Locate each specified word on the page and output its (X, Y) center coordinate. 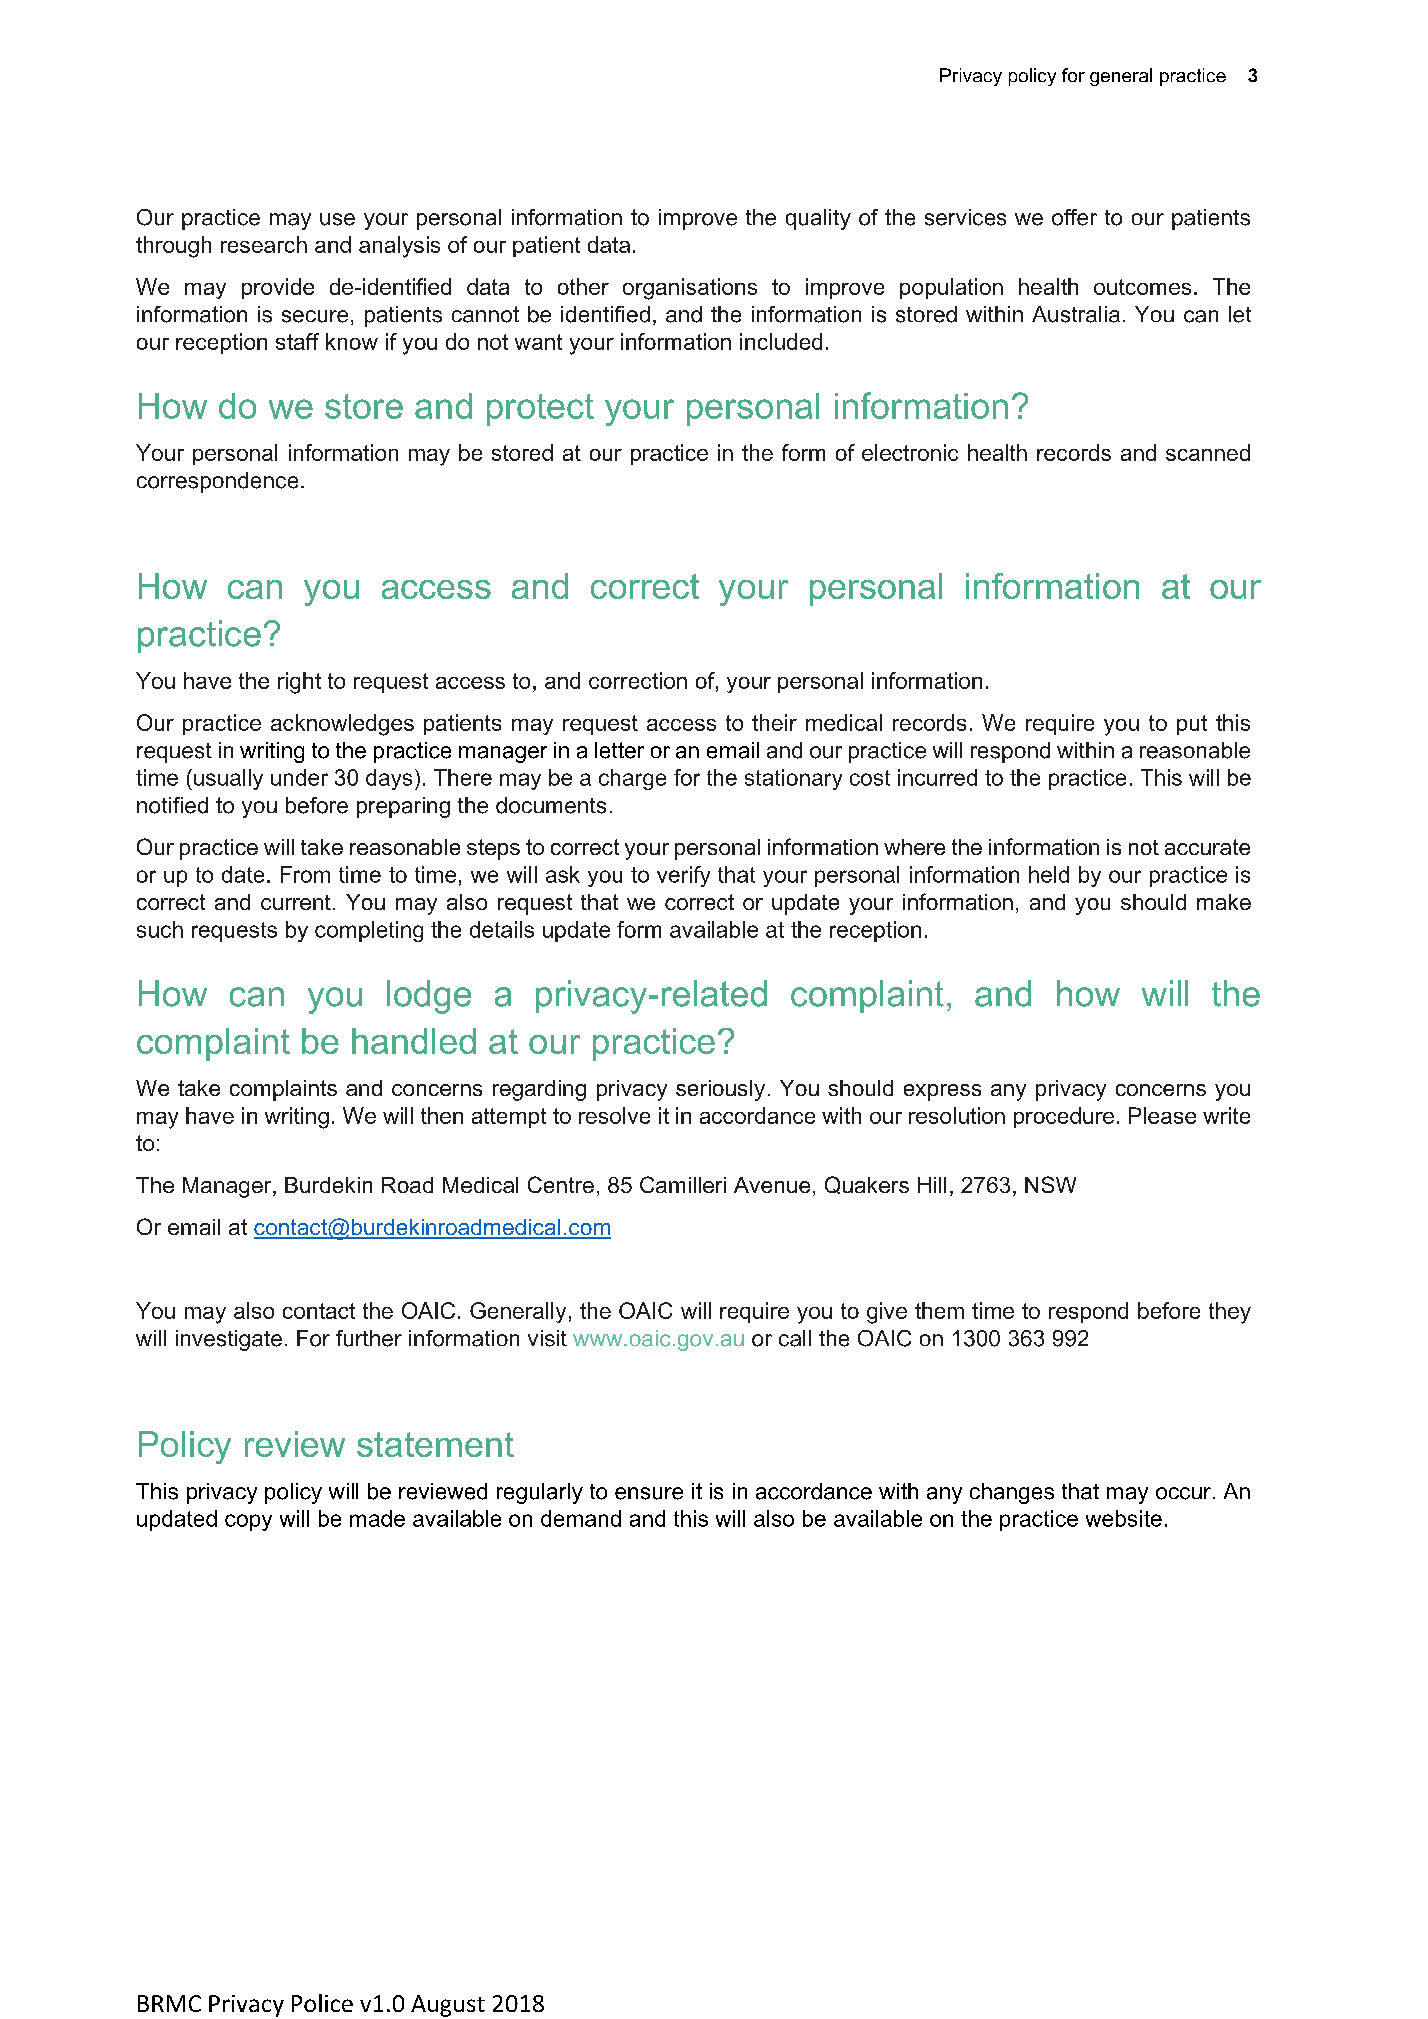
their (774, 722)
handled (414, 1041)
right (299, 683)
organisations (690, 289)
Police (322, 2003)
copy (248, 1522)
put (1192, 725)
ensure (649, 1493)
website (1124, 1518)
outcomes (1142, 287)
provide (278, 288)
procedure (1064, 1117)
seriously (720, 1090)
